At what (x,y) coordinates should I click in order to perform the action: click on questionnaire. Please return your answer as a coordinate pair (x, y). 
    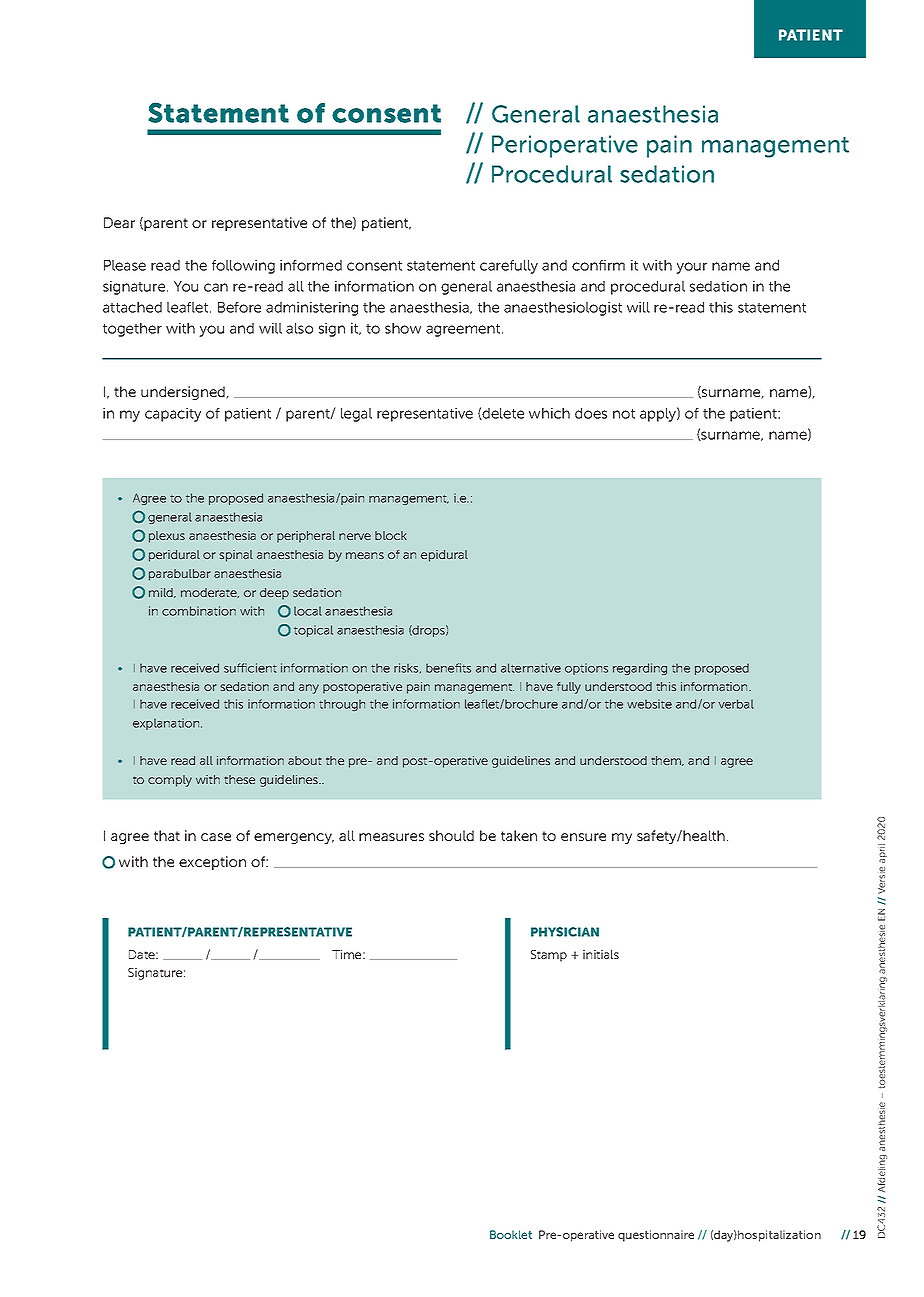
    Looking at the image, I should click on (656, 1236).
